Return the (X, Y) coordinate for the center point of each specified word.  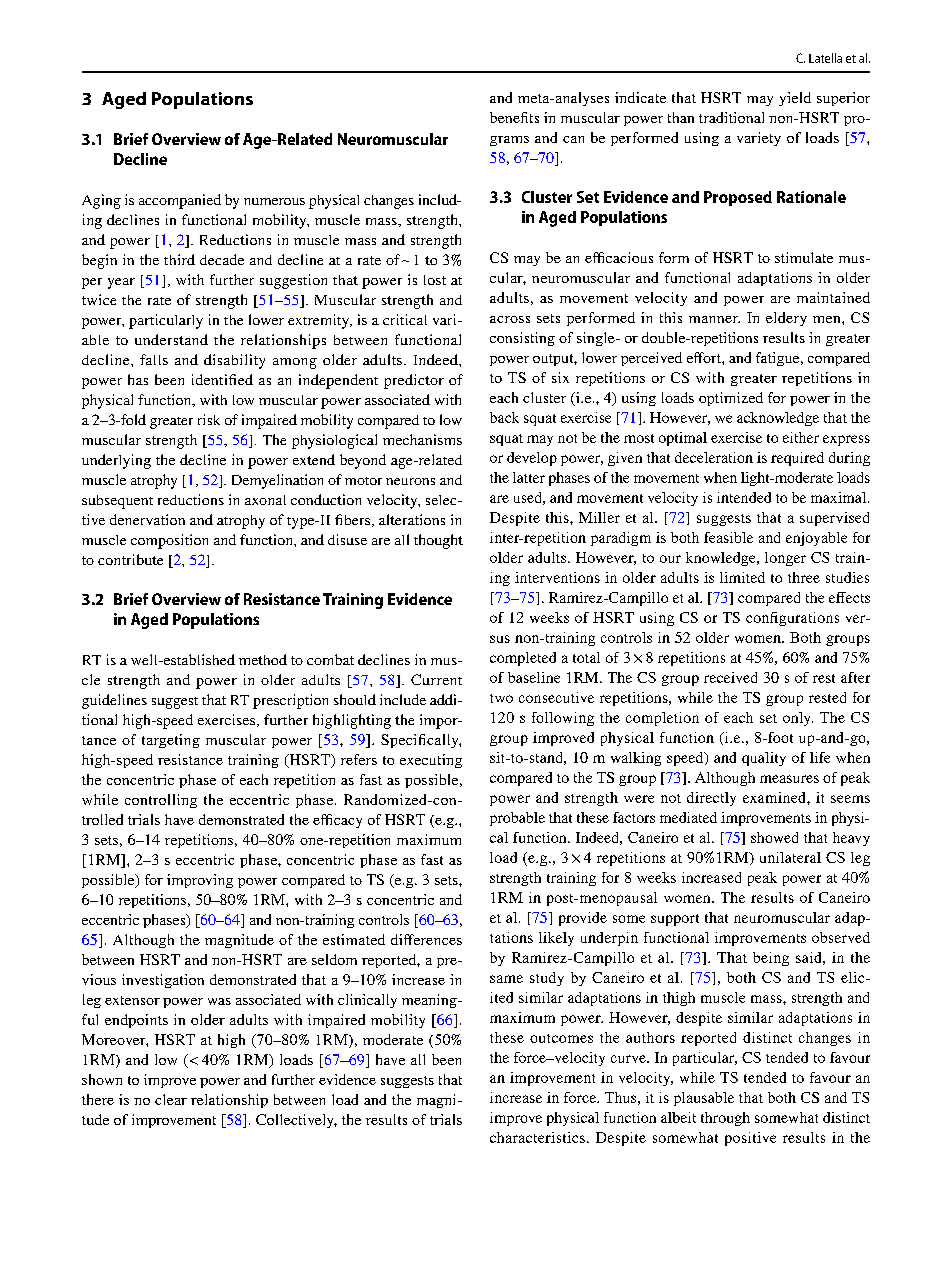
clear (171, 1099)
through (725, 1119)
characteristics (537, 1137)
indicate (640, 97)
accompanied (180, 201)
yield (795, 99)
